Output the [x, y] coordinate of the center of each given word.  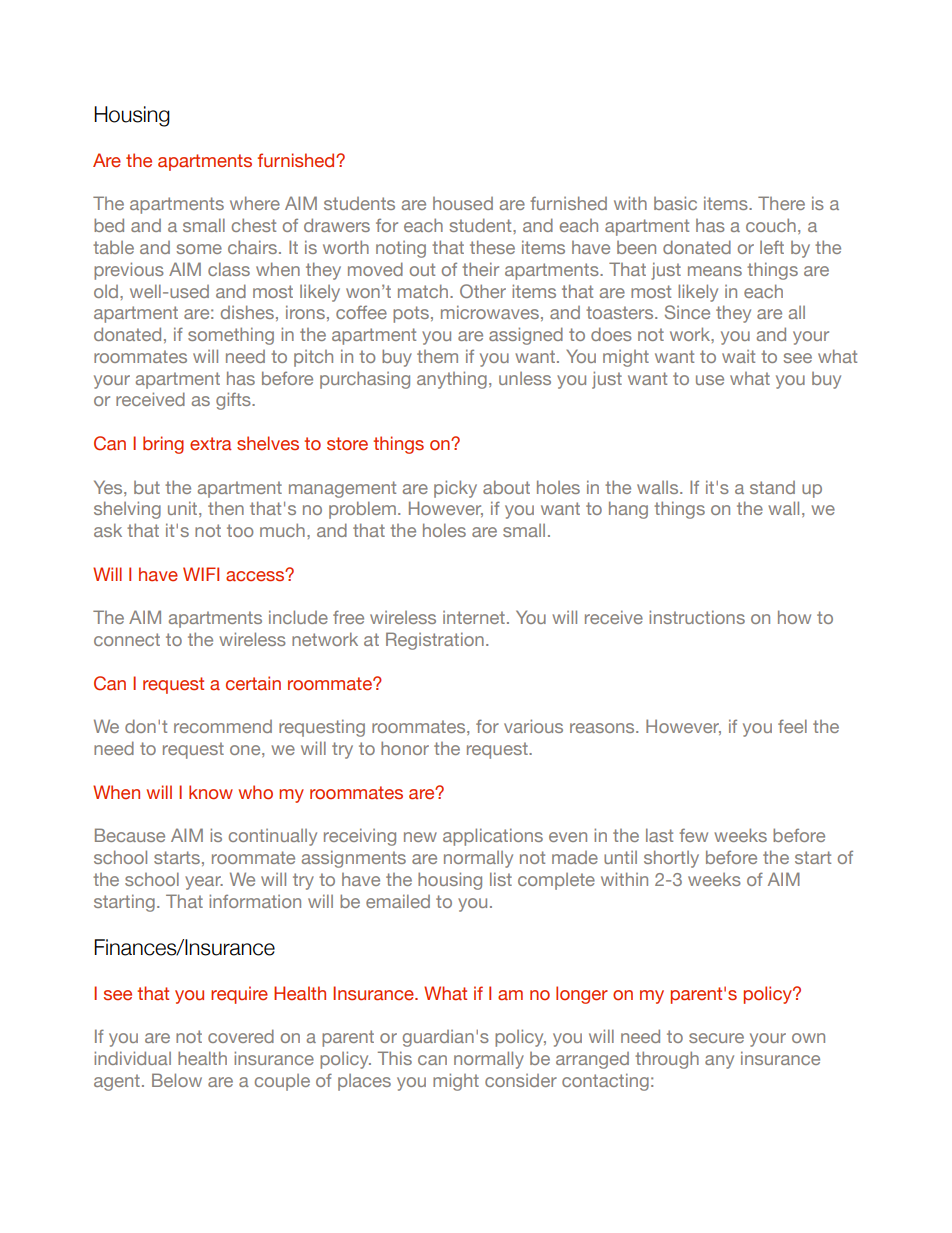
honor [405, 748]
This [395, 1058]
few [693, 835]
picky [455, 489]
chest [254, 225]
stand [772, 487]
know [211, 792]
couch [771, 225]
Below [177, 1080]
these [492, 247]
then [226, 508]
